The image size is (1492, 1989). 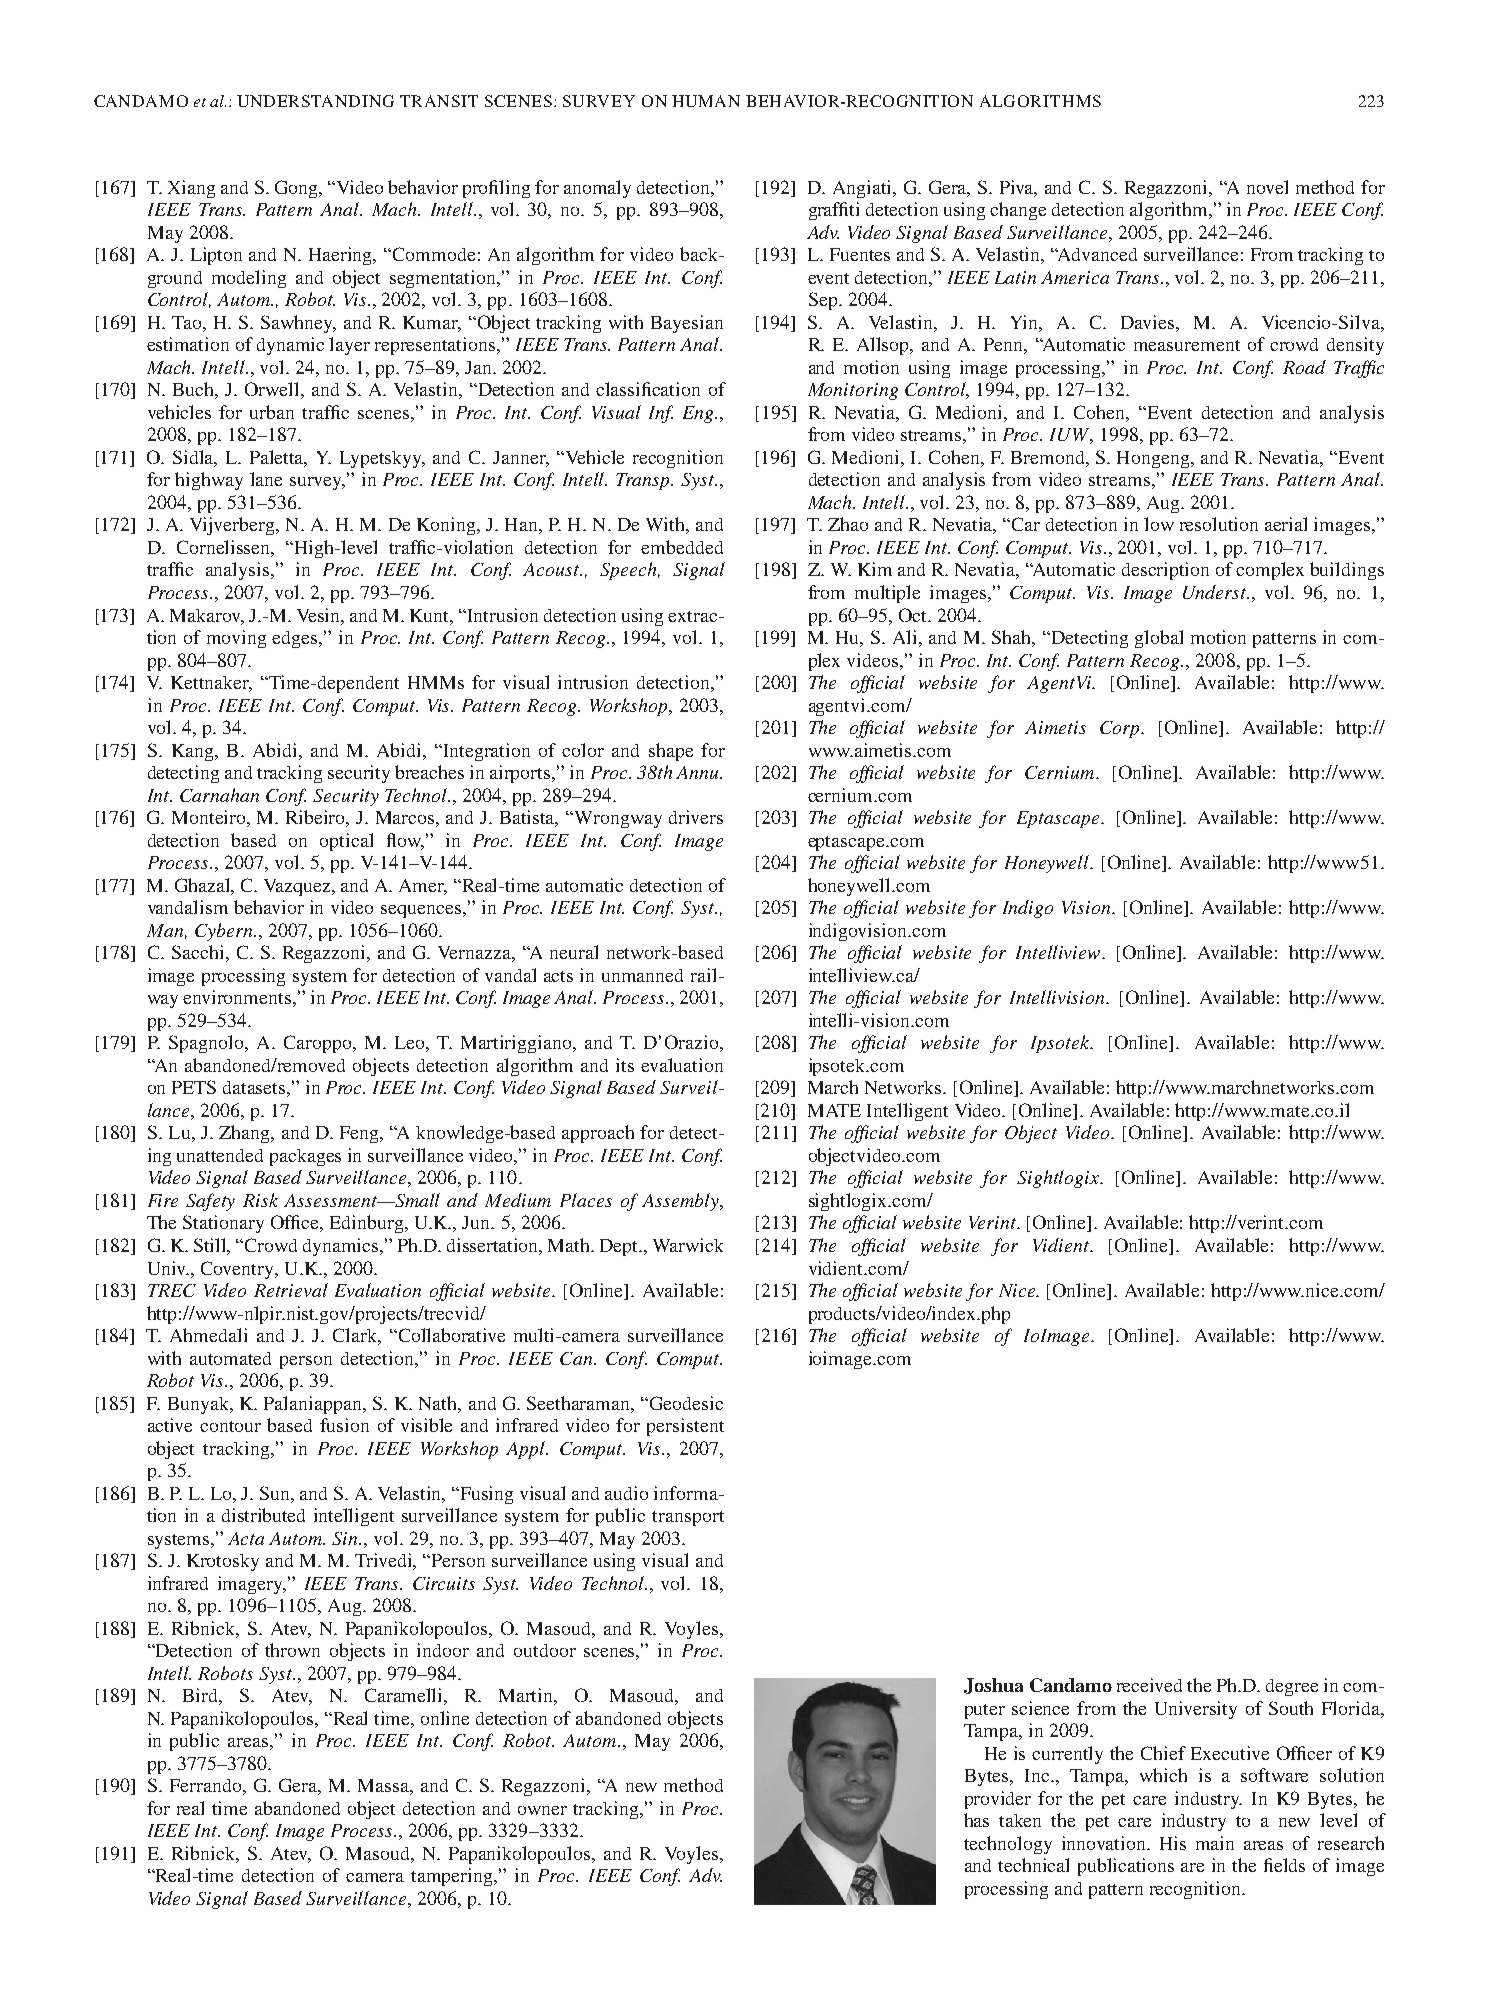 I want to click on Annu, so click(x=698, y=772).
